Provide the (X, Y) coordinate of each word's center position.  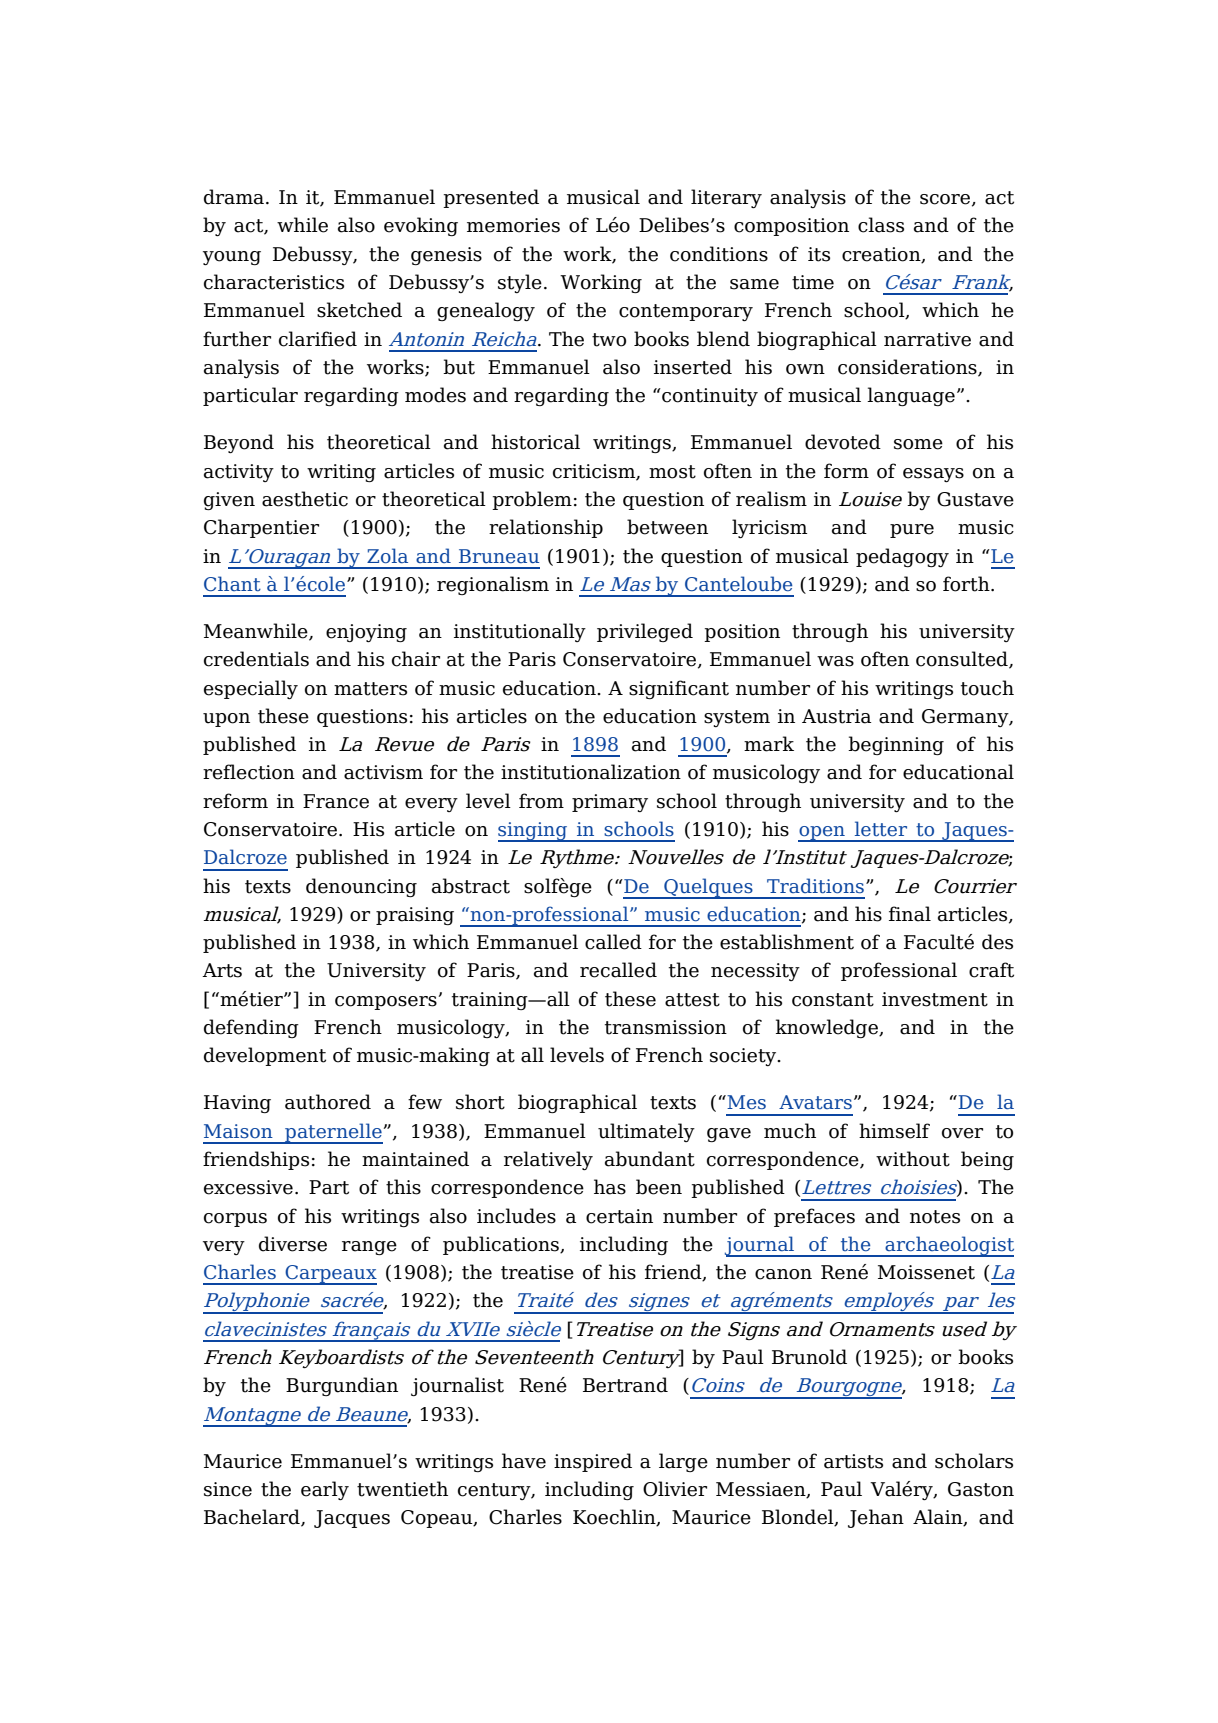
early (325, 1490)
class (881, 225)
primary (610, 803)
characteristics (274, 282)
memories (513, 225)
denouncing (361, 887)
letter (881, 829)
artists (853, 1461)
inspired (593, 1462)
